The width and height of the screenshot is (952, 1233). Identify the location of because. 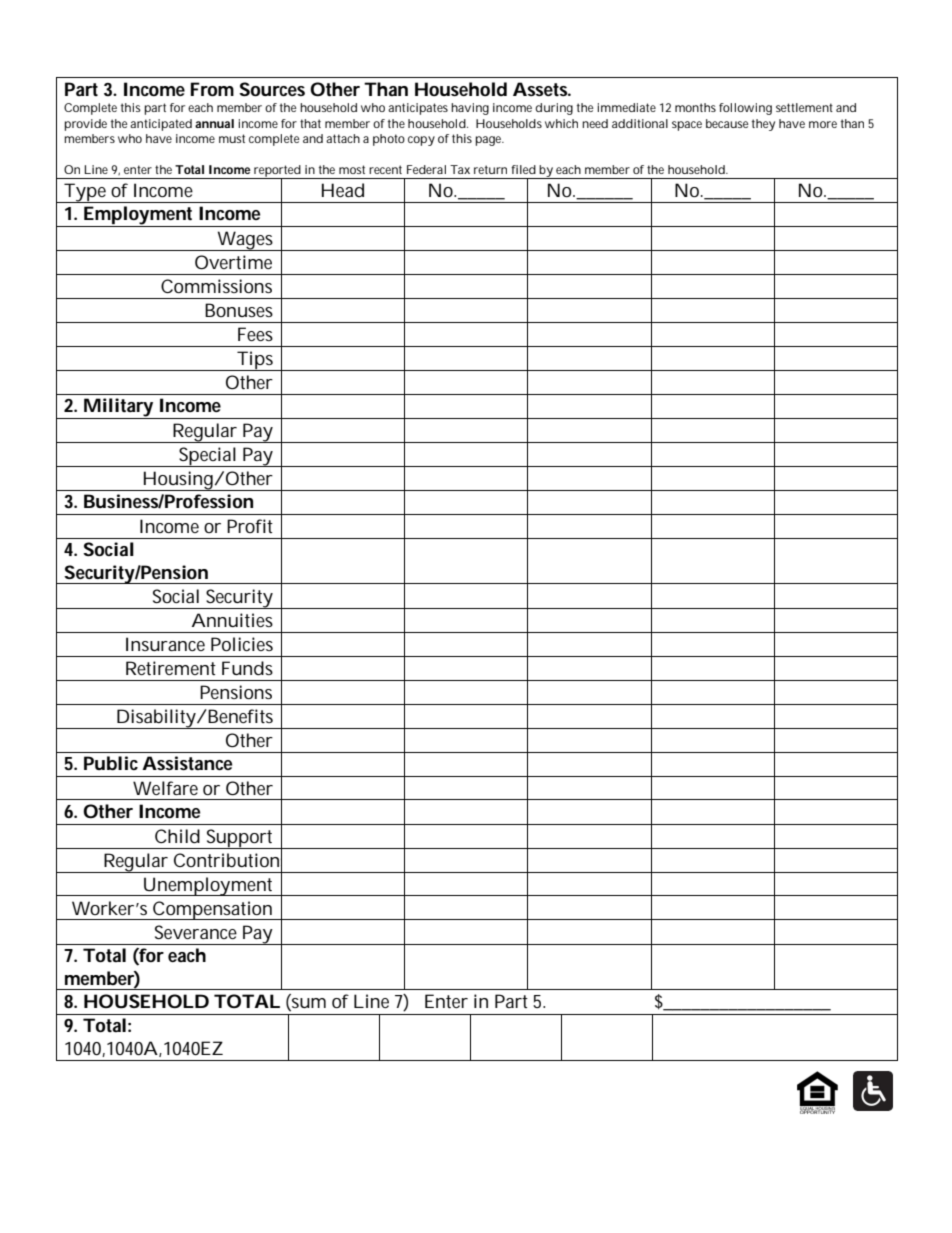
(727, 123).
